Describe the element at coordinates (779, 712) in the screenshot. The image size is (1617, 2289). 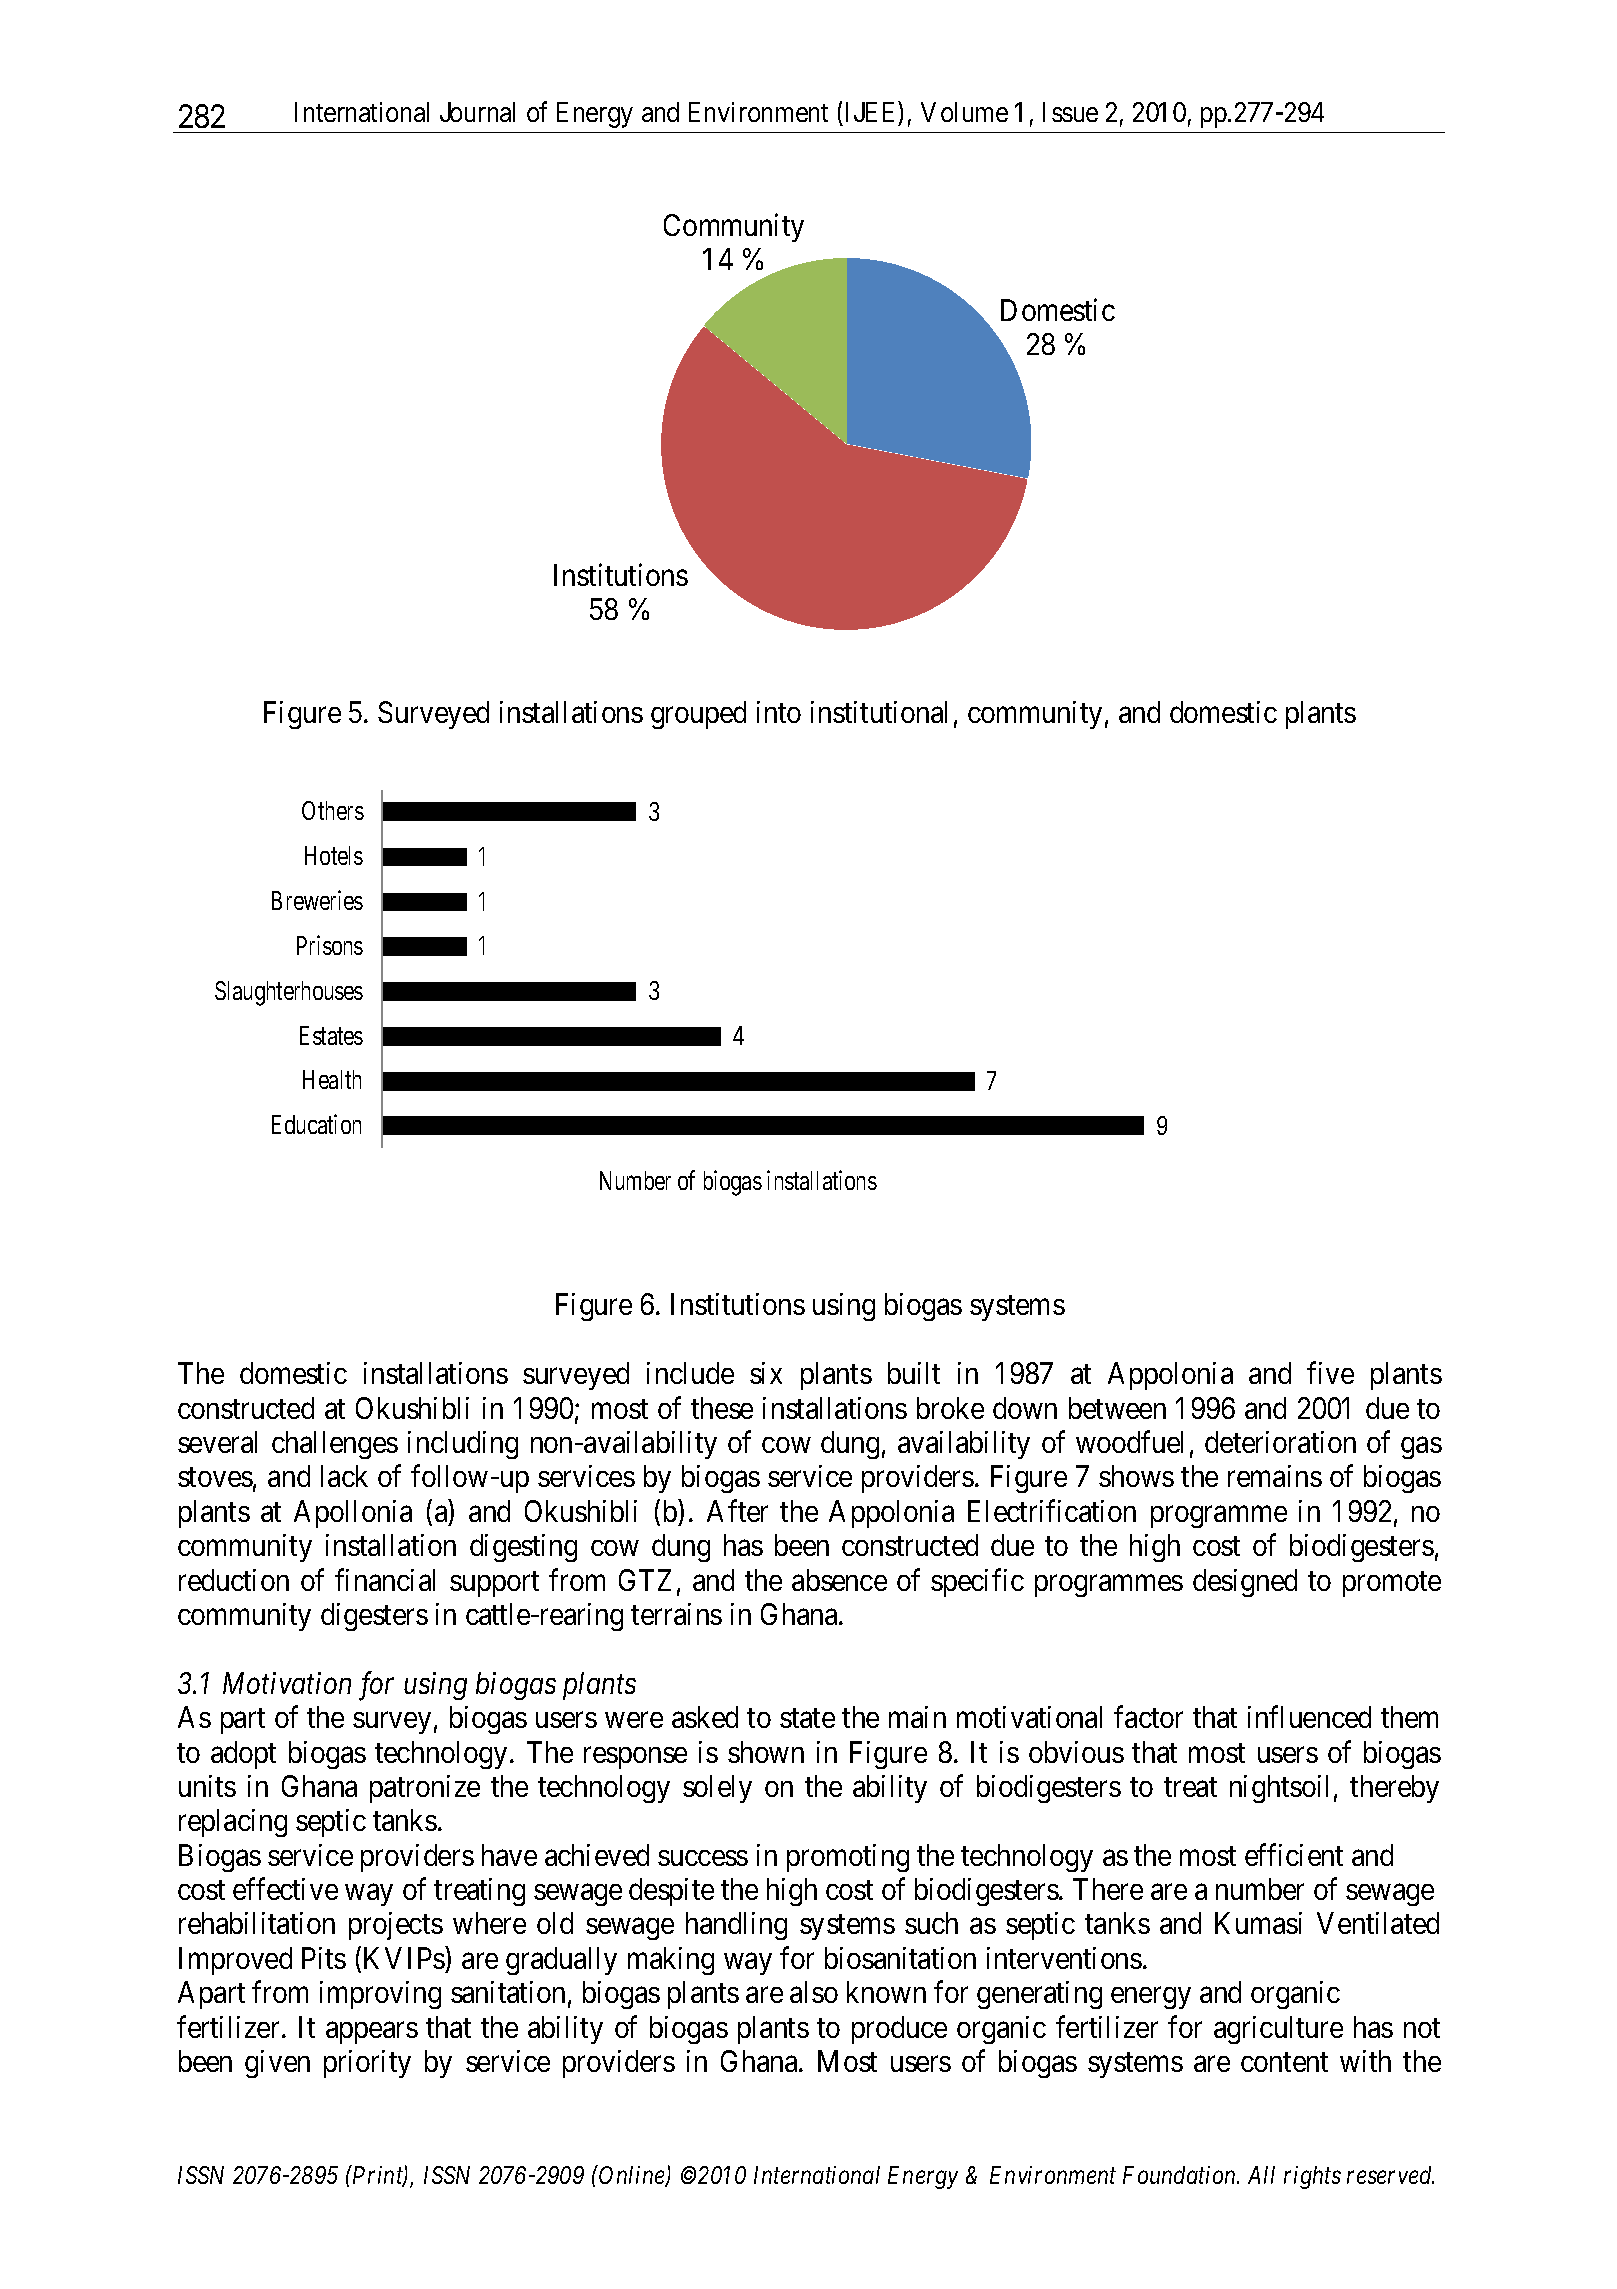
I see `into` at that location.
